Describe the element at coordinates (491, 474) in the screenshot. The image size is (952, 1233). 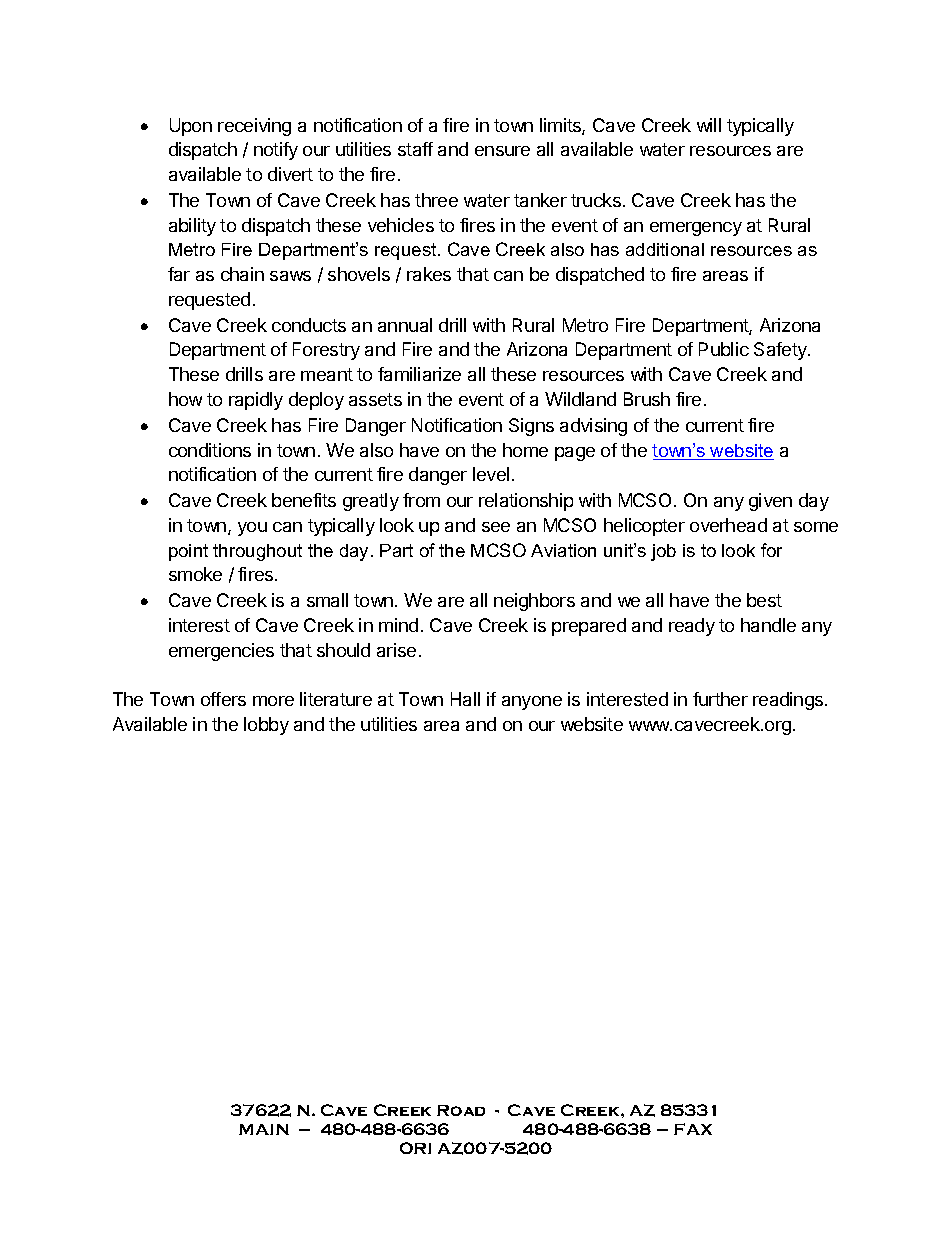
I see `level` at that location.
